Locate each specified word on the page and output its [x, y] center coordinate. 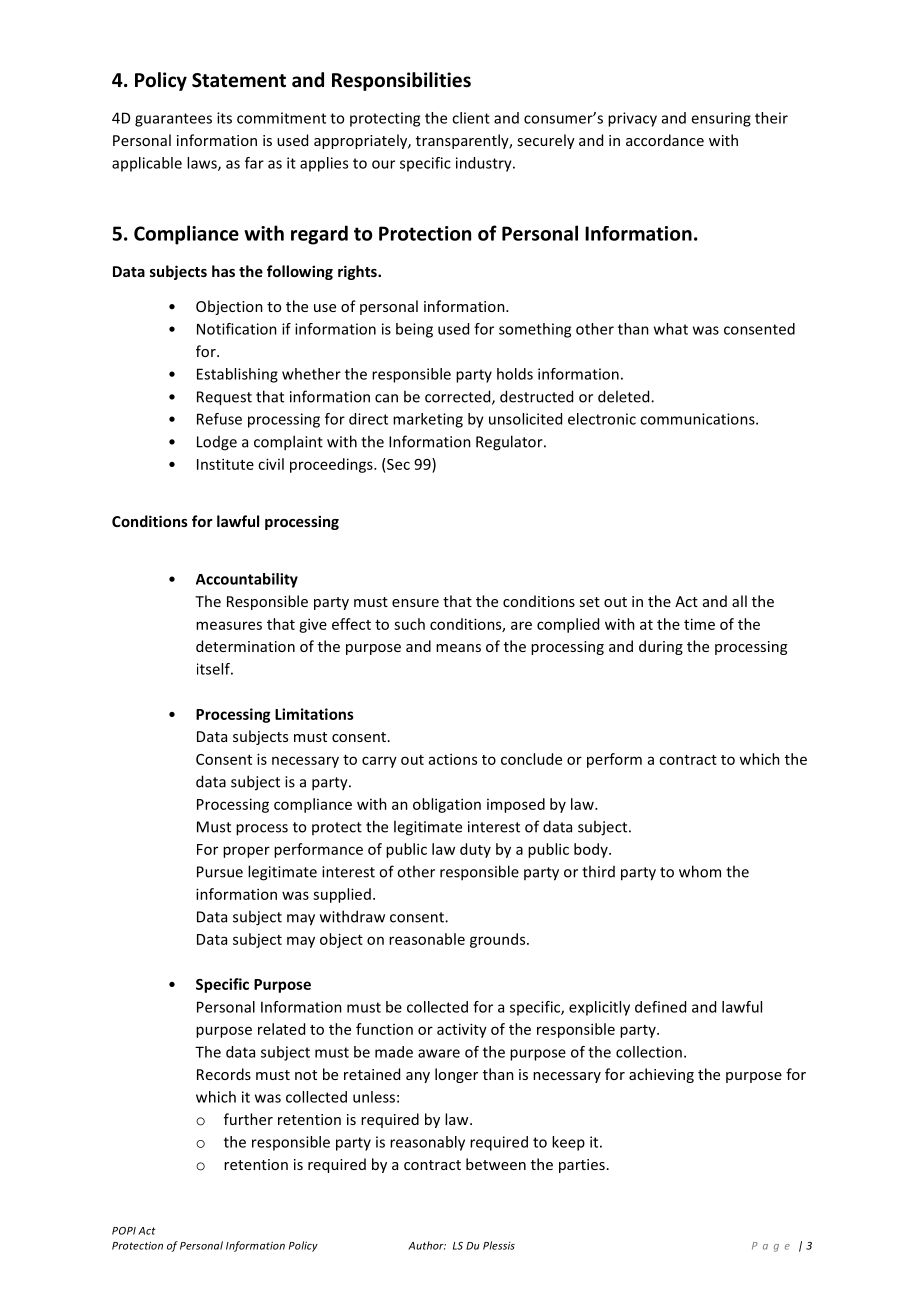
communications [698, 419]
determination [245, 646]
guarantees [173, 120]
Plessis [499, 1245]
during [661, 647]
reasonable [427, 939]
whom [700, 871]
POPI [124, 1231]
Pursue [220, 872]
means [458, 648]
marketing [428, 420]
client [471, 118]
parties [582, 1166]
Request [224, 398]
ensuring [721, 119]
